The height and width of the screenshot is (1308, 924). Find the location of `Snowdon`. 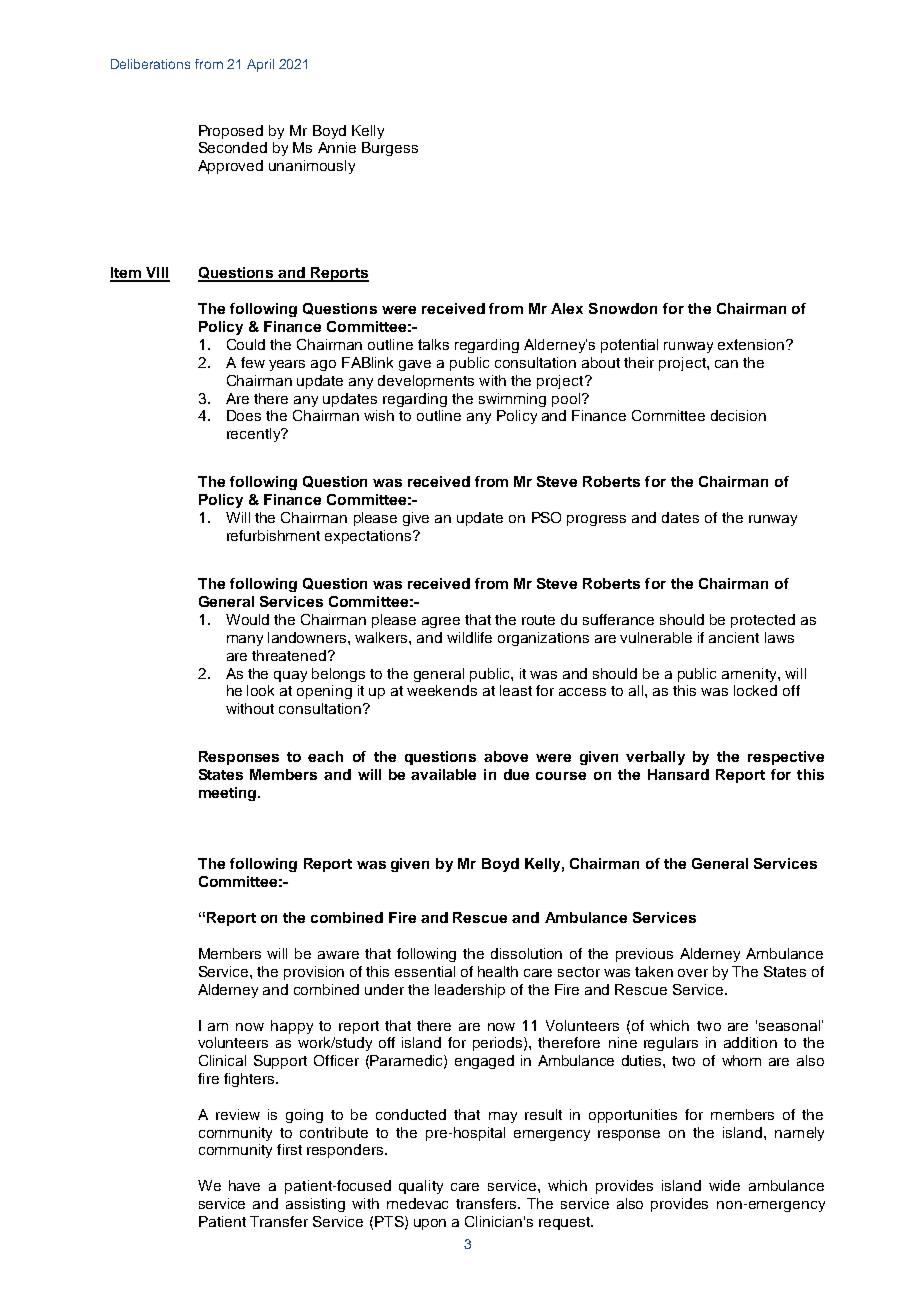

Snowdon is located at coordinates (623, 308).
